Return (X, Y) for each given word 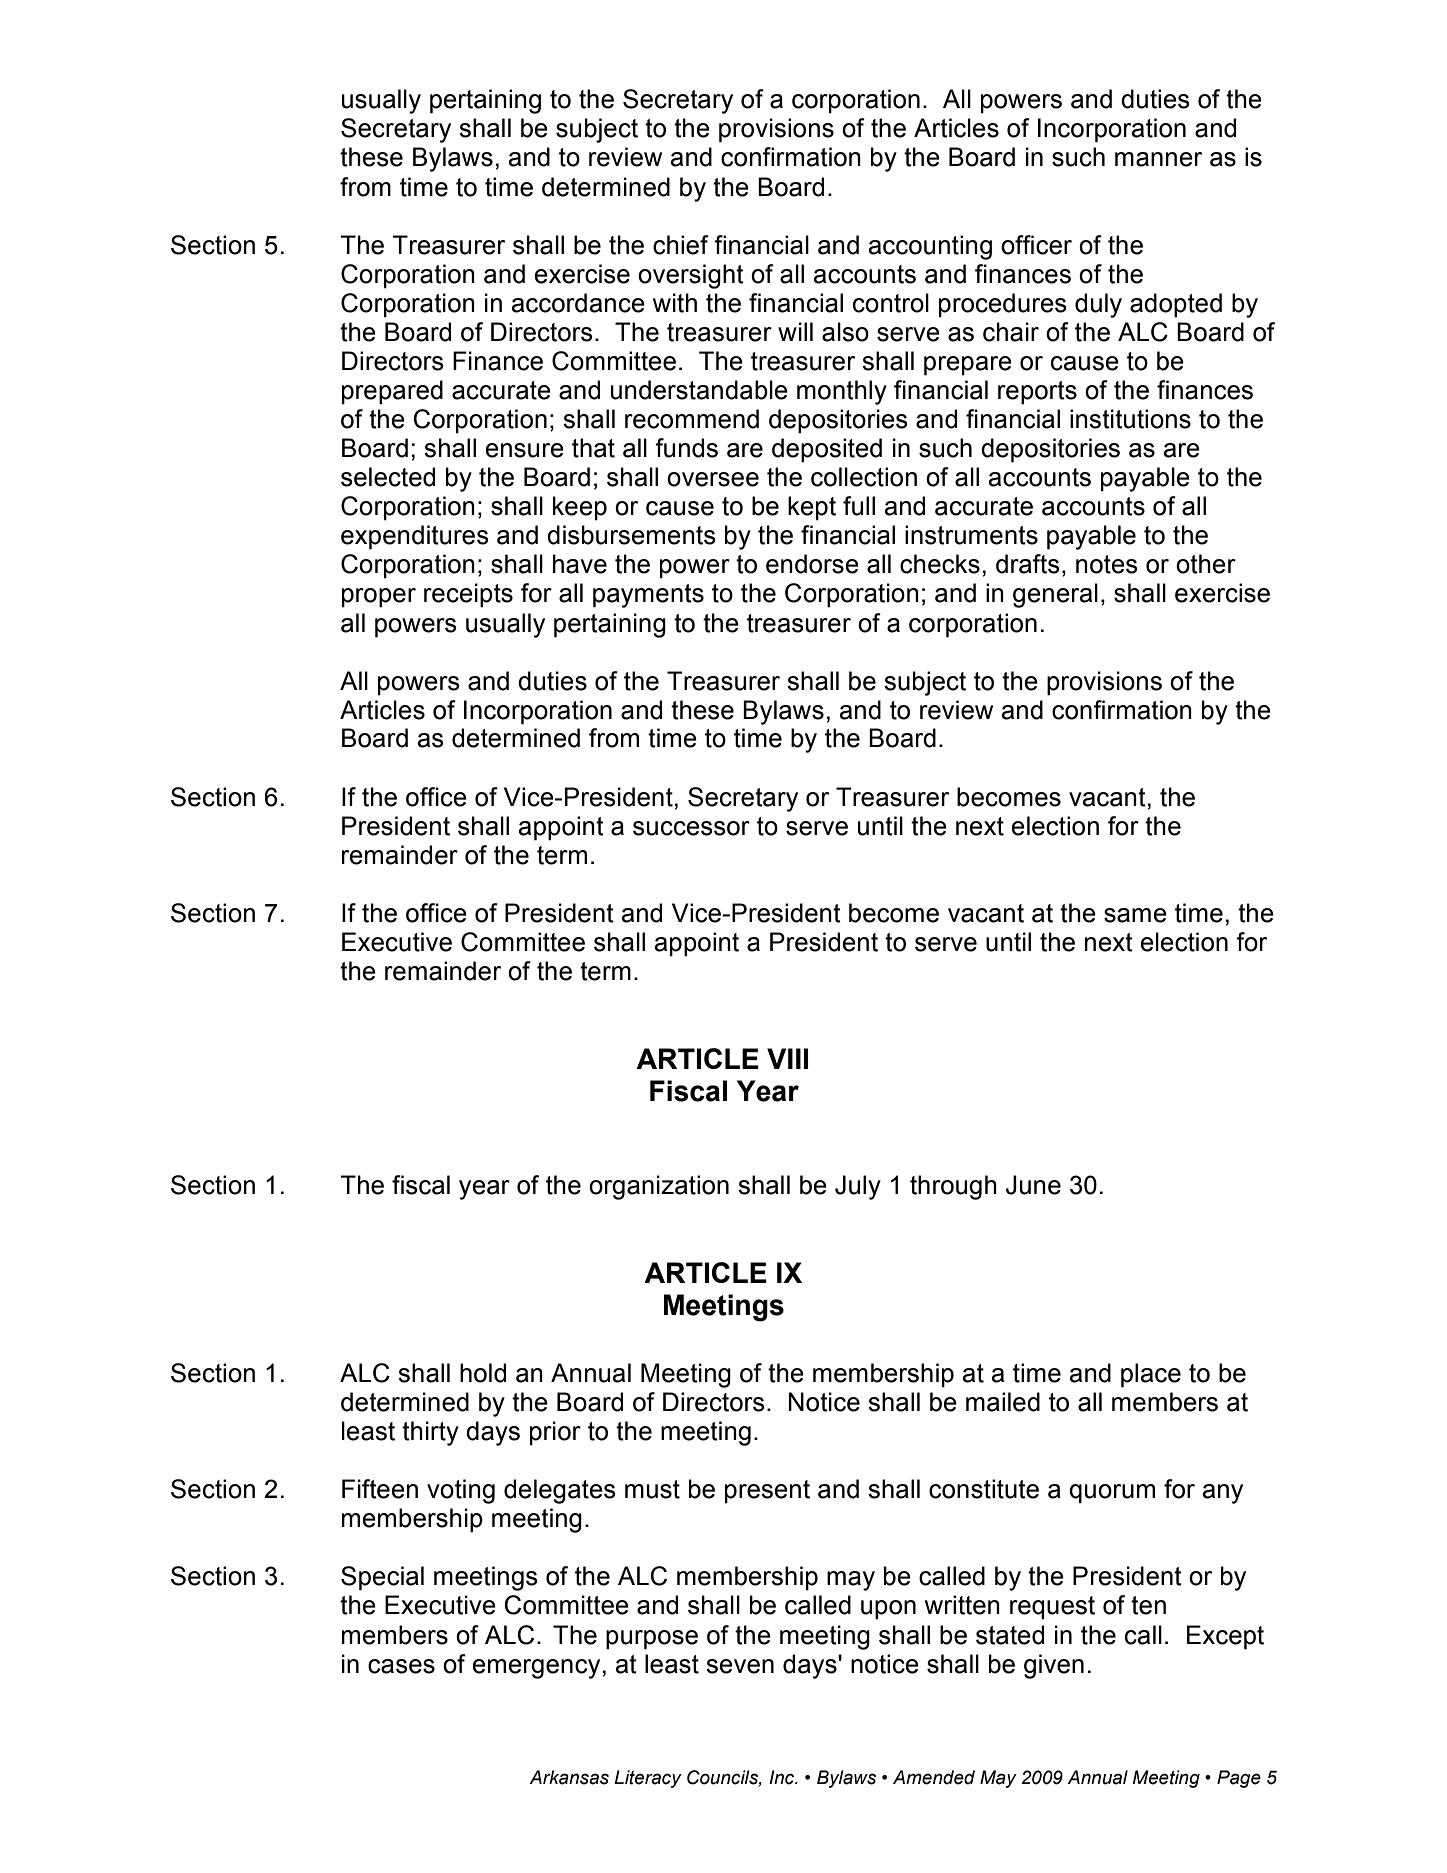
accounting (930, 247)
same (1135, 915)
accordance (578, 303)
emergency (538, 1669)
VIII (787, 1058)
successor (691, 828)
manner (1158, 159)
